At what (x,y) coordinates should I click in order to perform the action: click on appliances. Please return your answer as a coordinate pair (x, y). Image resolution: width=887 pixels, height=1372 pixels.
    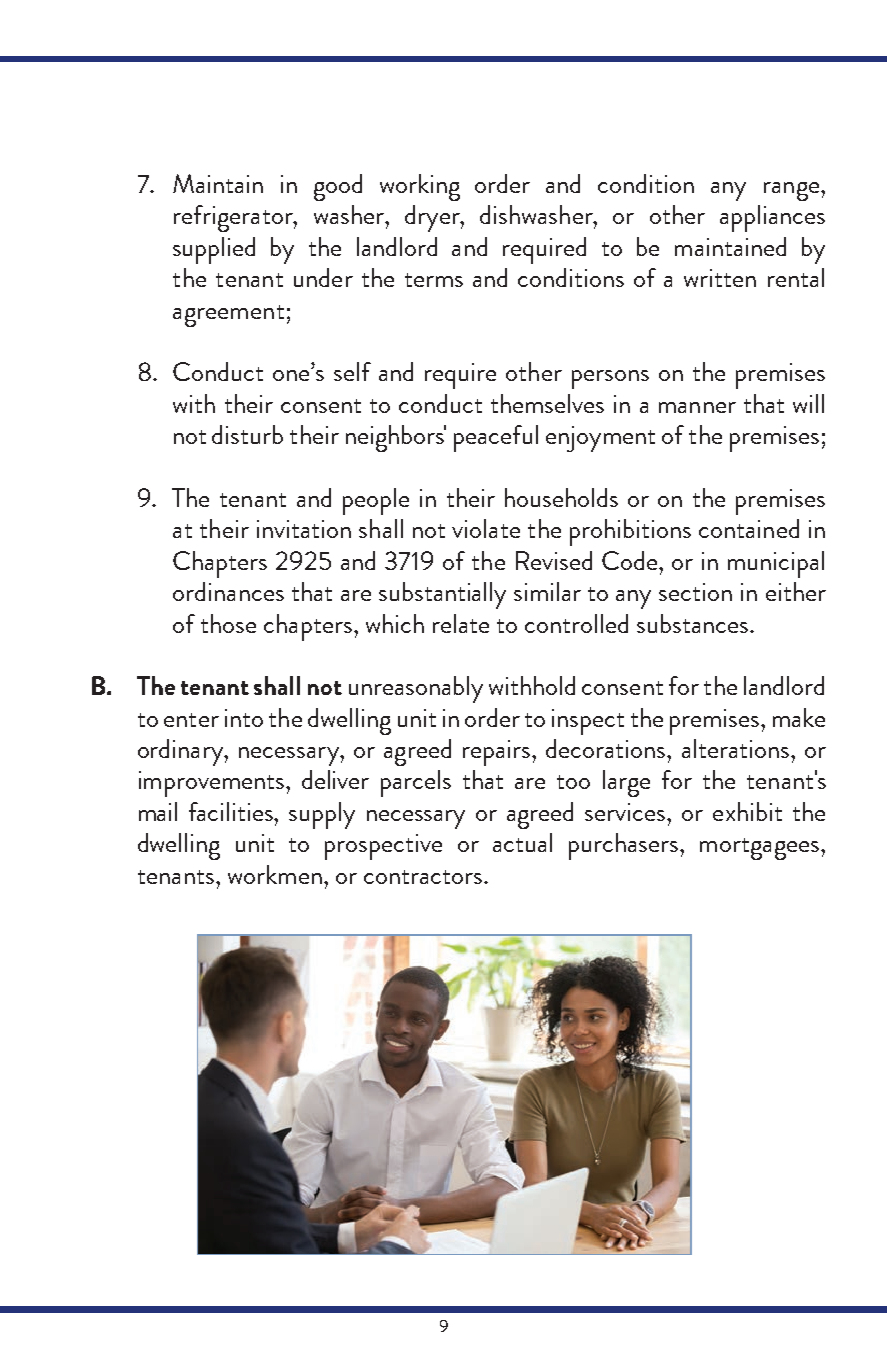
    Looking at the image, I should click on (772, 218).
